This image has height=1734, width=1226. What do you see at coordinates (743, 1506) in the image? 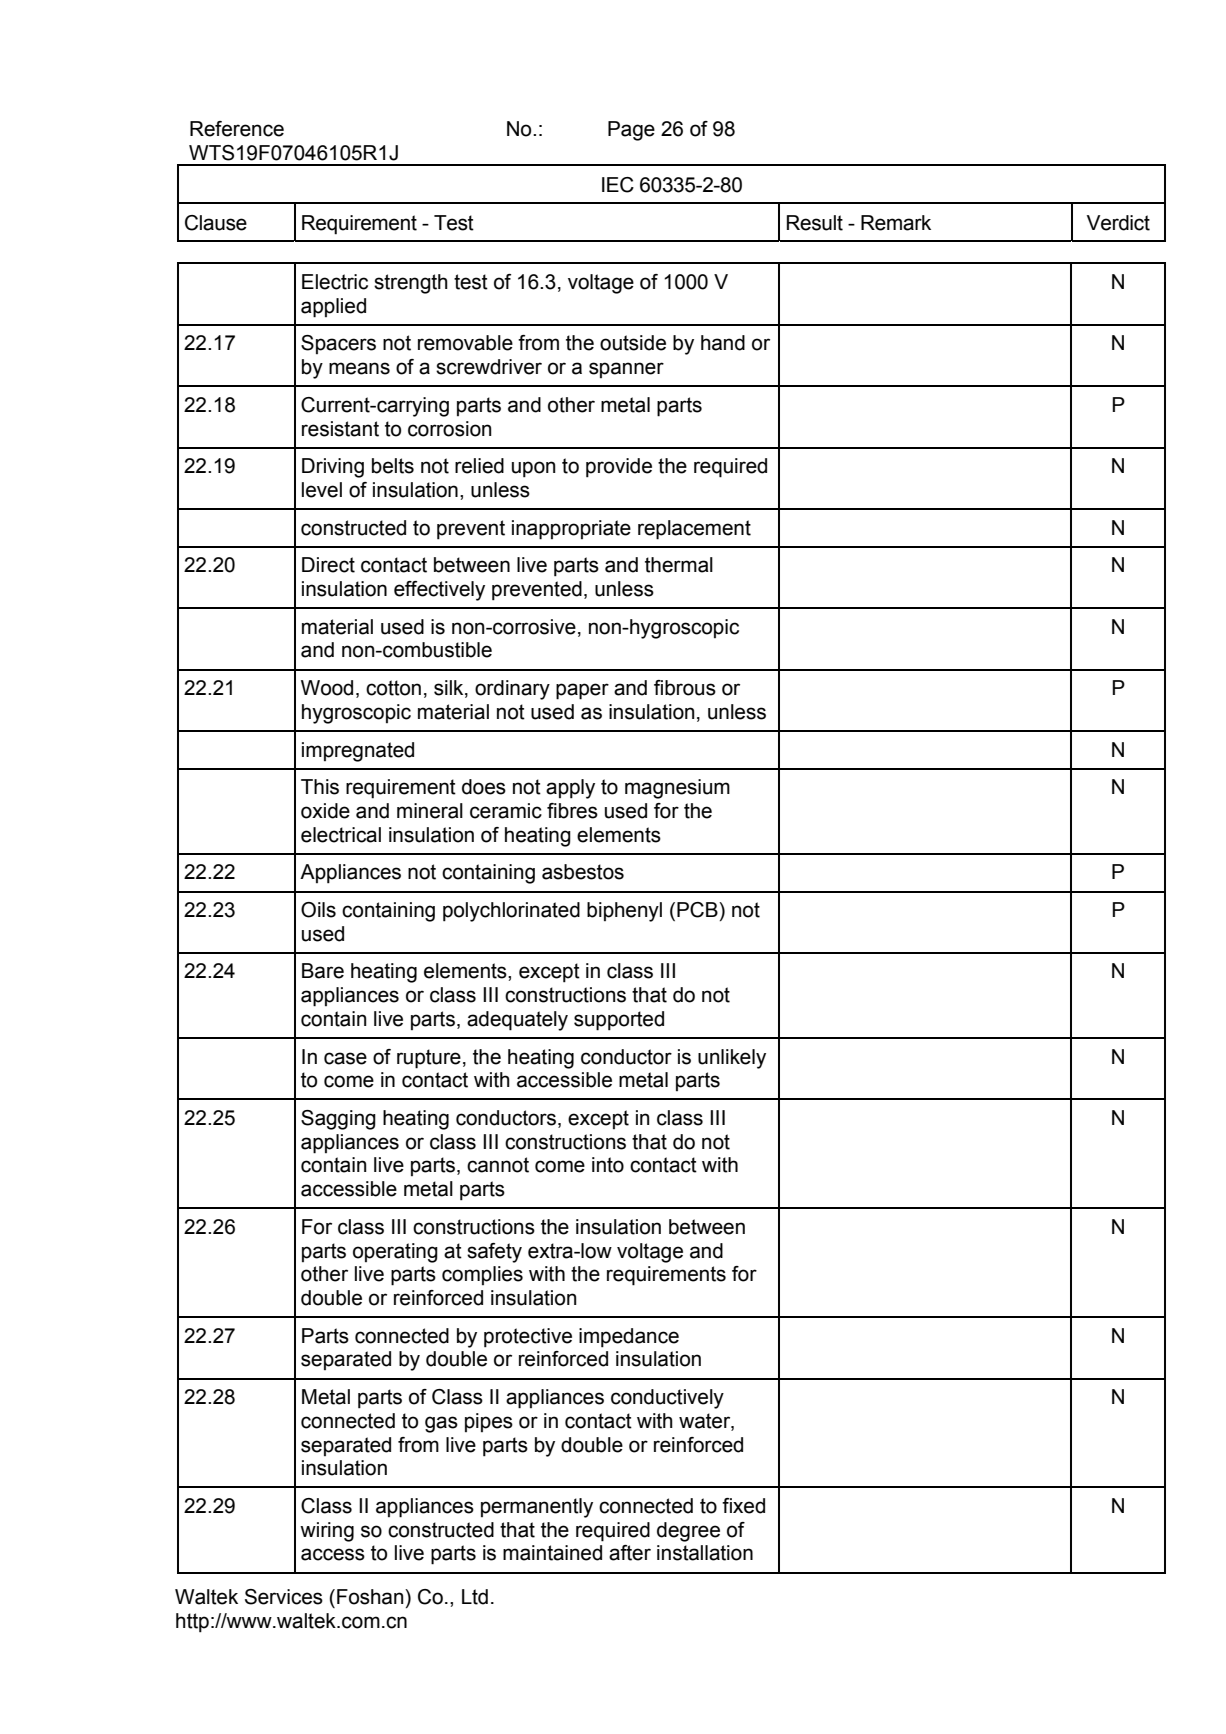
I see `fixed` at bounding box center [743, 1506].
